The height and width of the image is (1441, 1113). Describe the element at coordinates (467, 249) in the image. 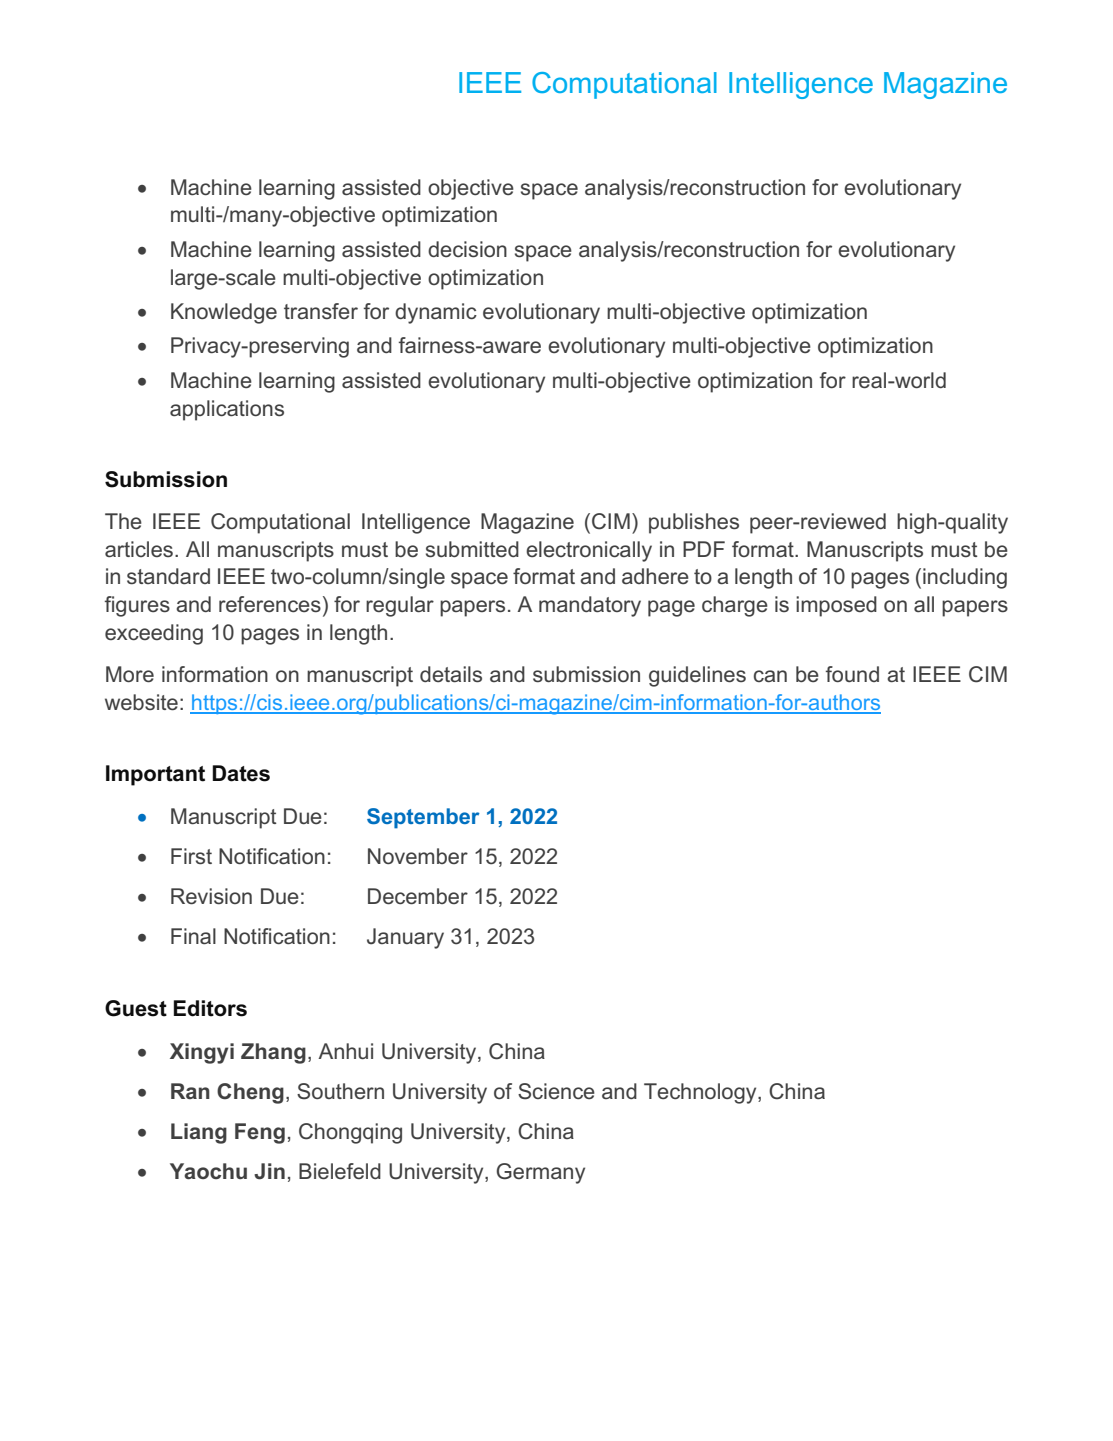

I see `decision` at that location.
